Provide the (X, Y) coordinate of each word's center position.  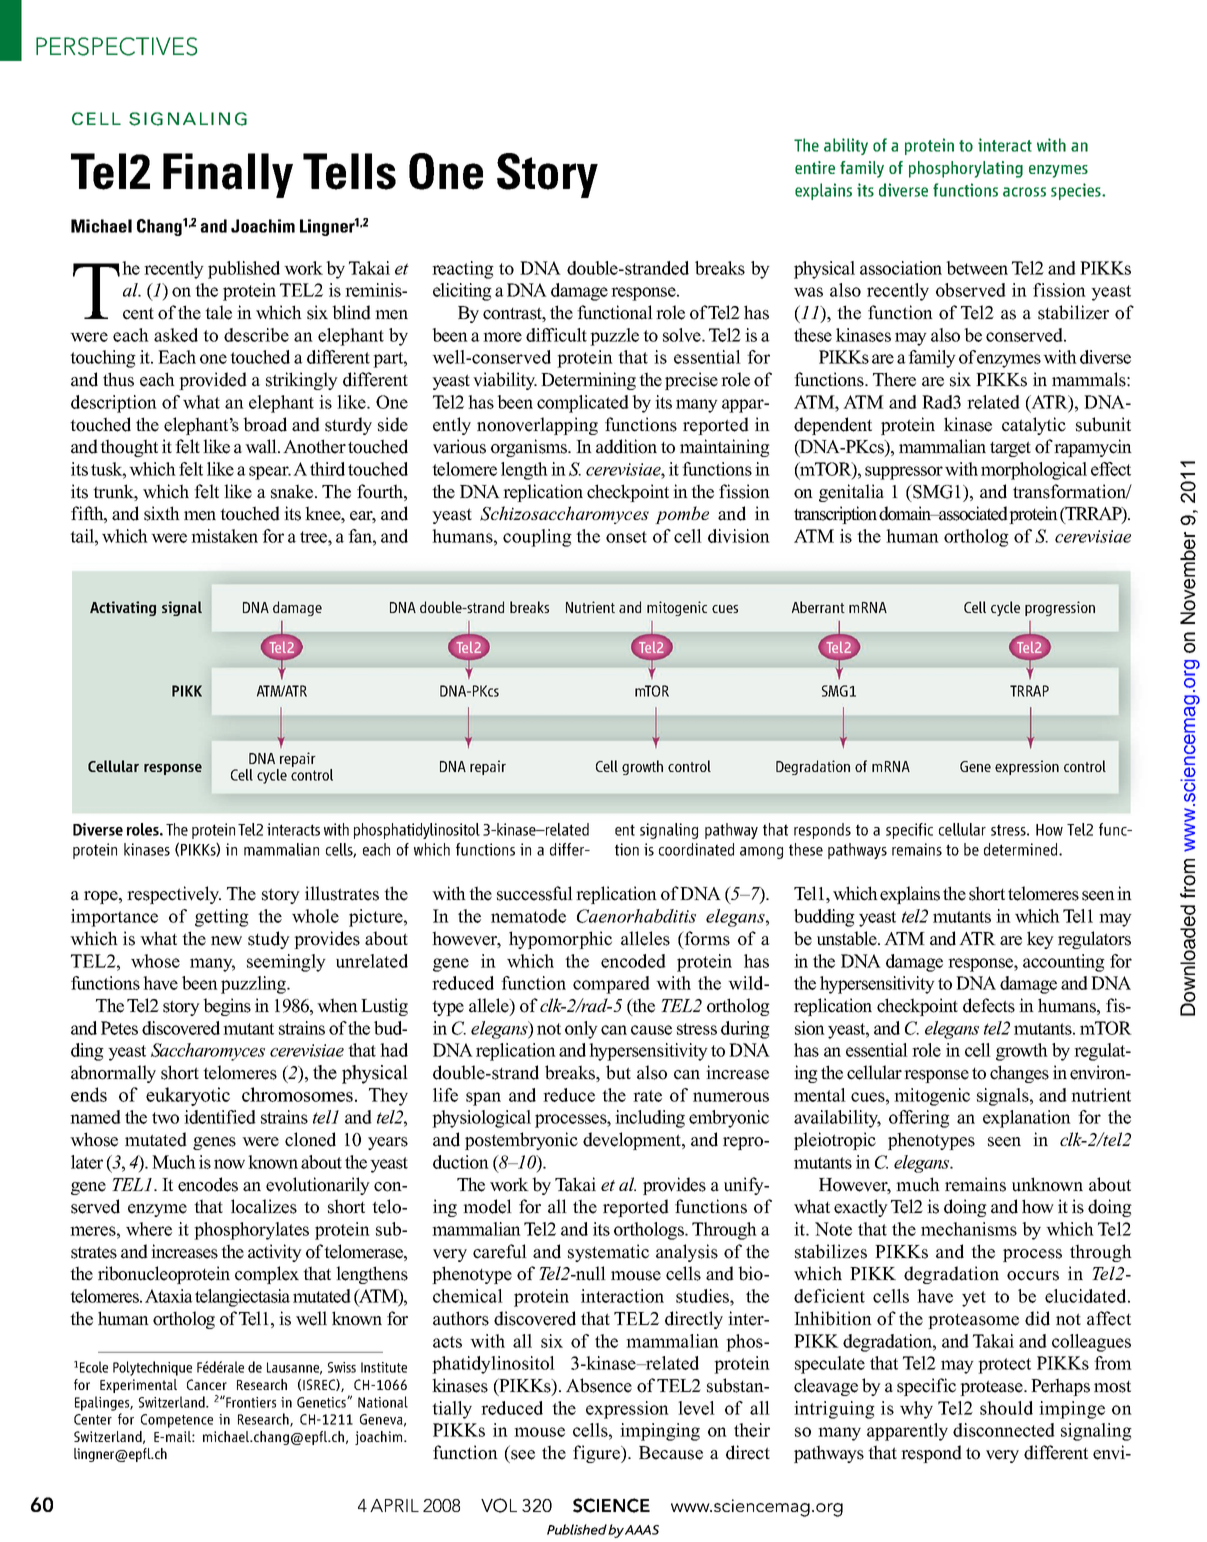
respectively (174, 895)
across (1024, 192)
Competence (177, 1421)
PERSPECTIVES (116, 46)
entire (815, 167)
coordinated (696, 849)
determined (1022, 849)
